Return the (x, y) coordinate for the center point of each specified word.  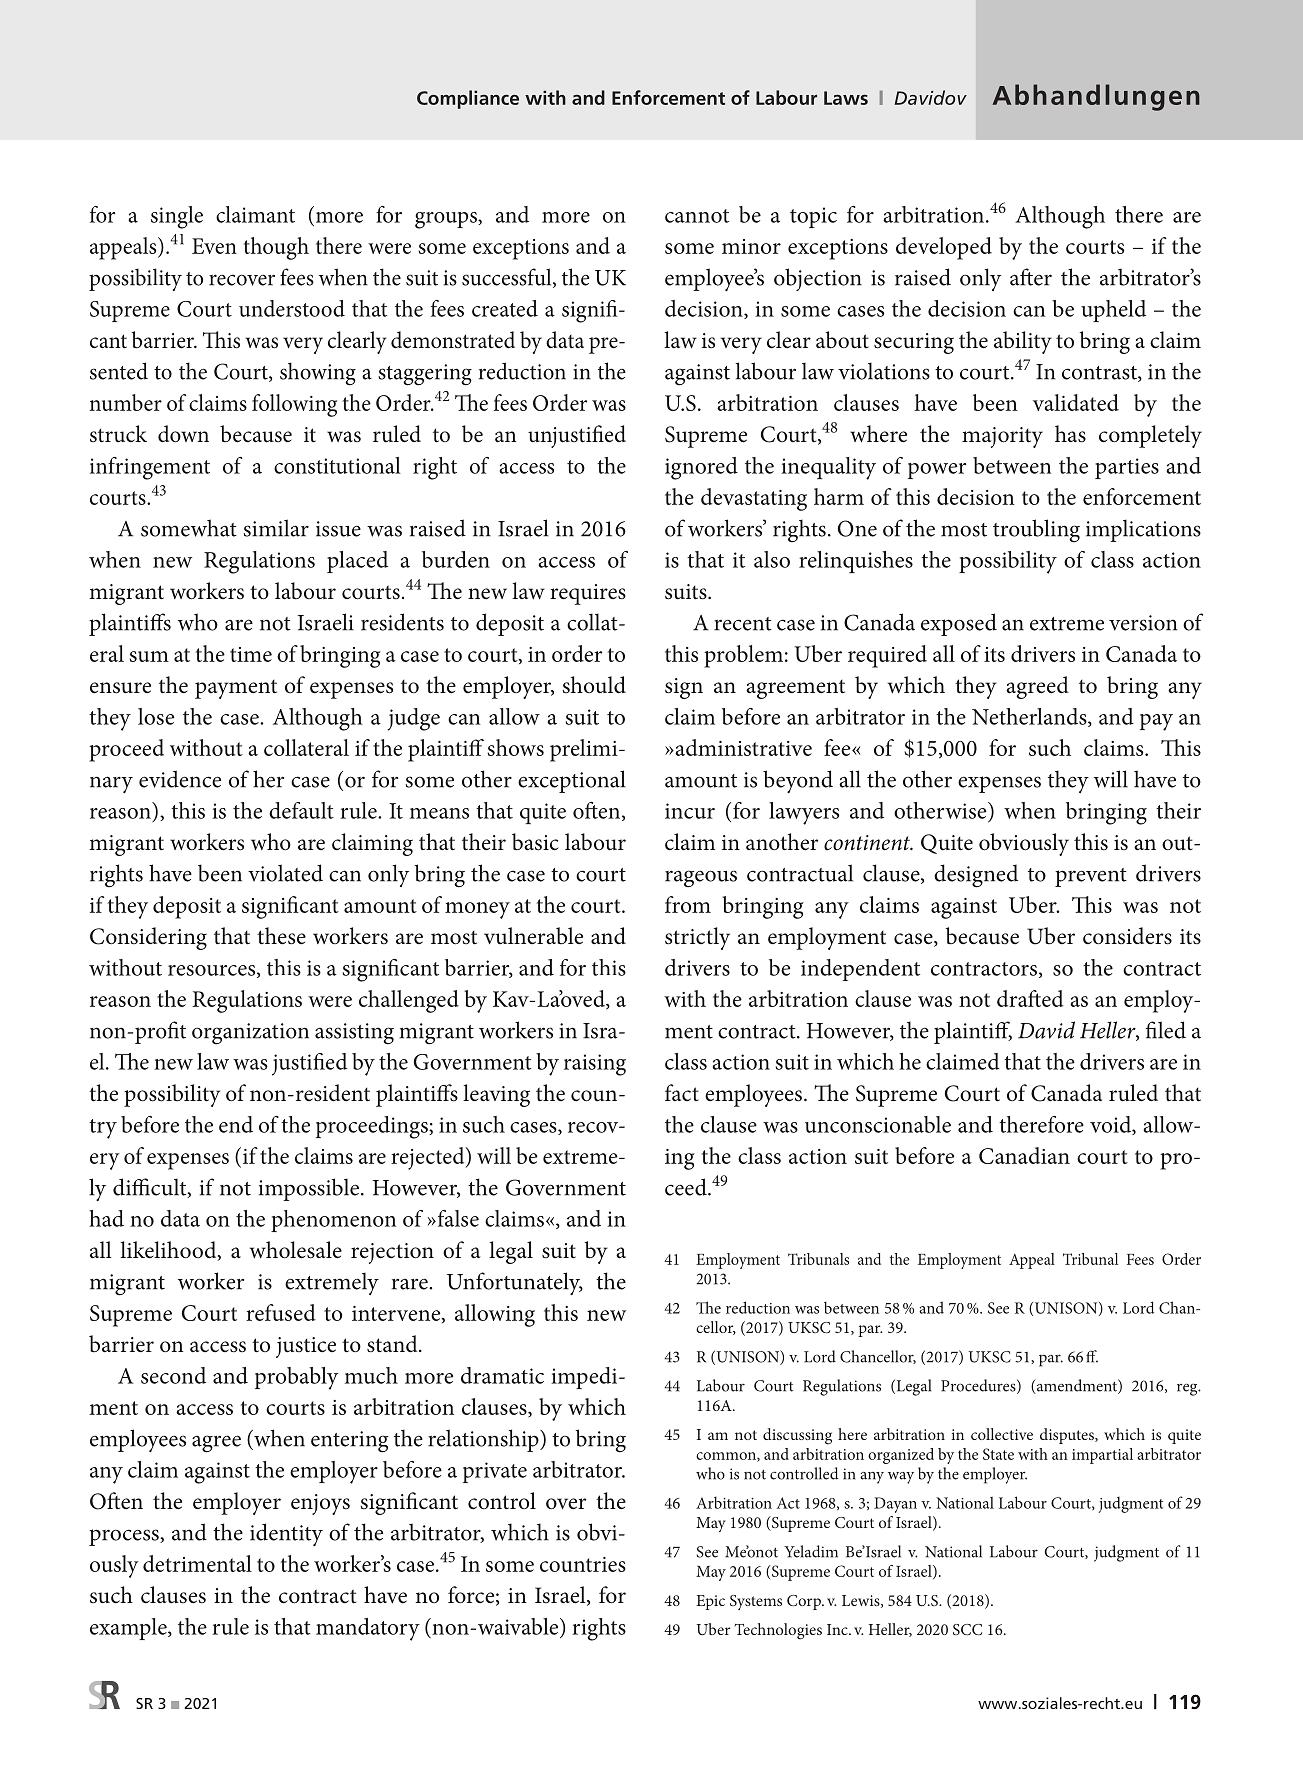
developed (944, 248)
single (177, 217)
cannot (697, 216)
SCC (967, 1629)
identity (286, 1534)
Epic (710, 1602)
